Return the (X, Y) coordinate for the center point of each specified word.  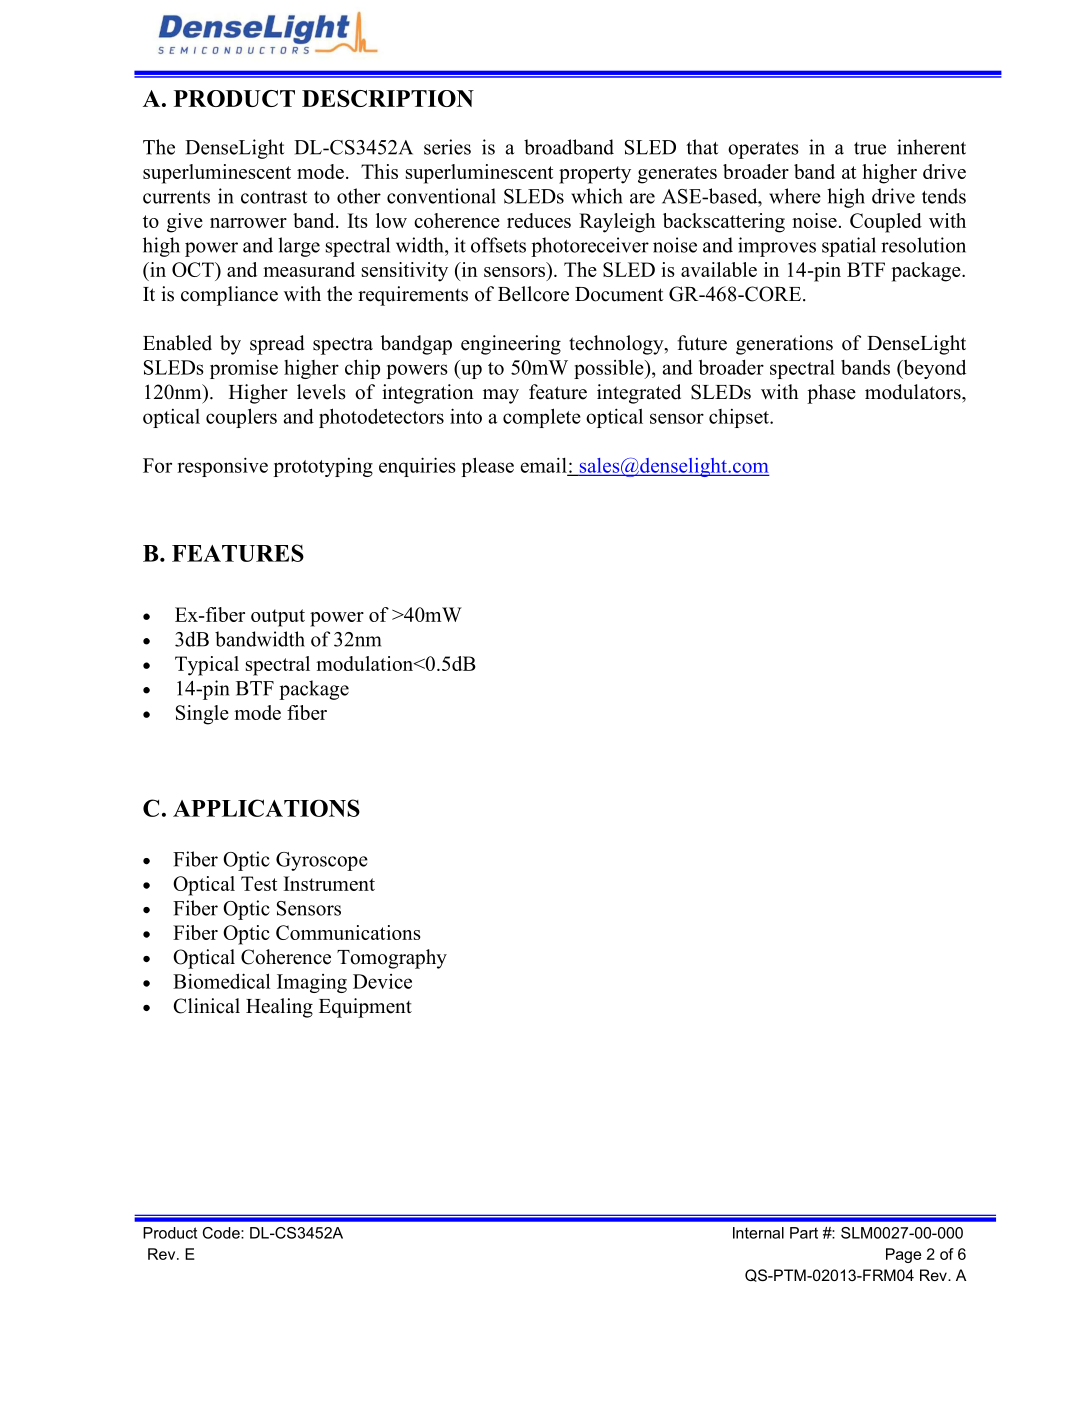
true (870, 148)
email (545, 466)
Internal (758, 1233)
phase (831, 394)
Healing (279, 1008)
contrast (274, 197)
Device (382, 981)
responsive (222, 467)
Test (259, 883)
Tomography (392, 959)
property (595, 175)
